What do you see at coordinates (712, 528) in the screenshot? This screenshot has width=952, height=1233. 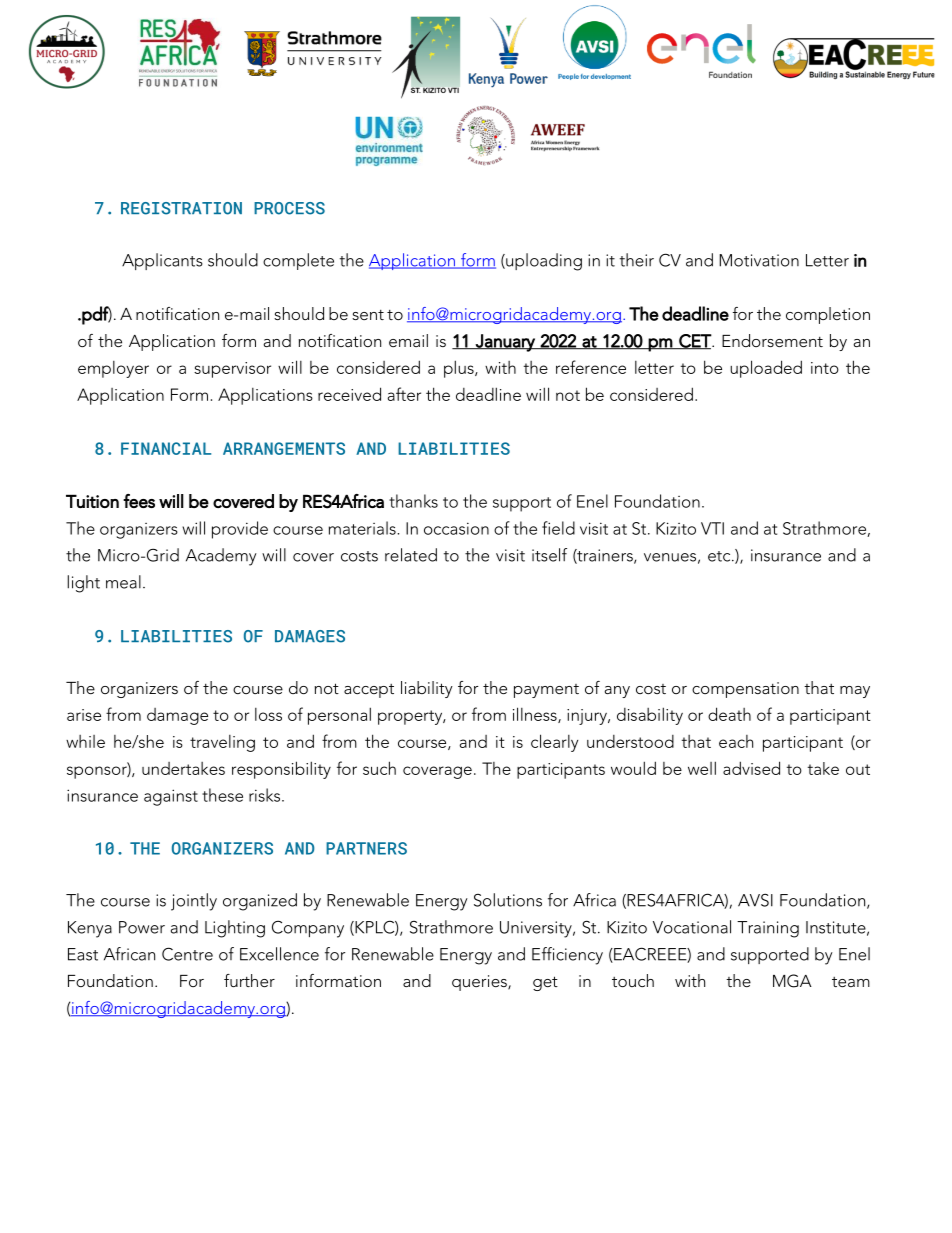 I see `VTI` at bounding box center [712, 528].
